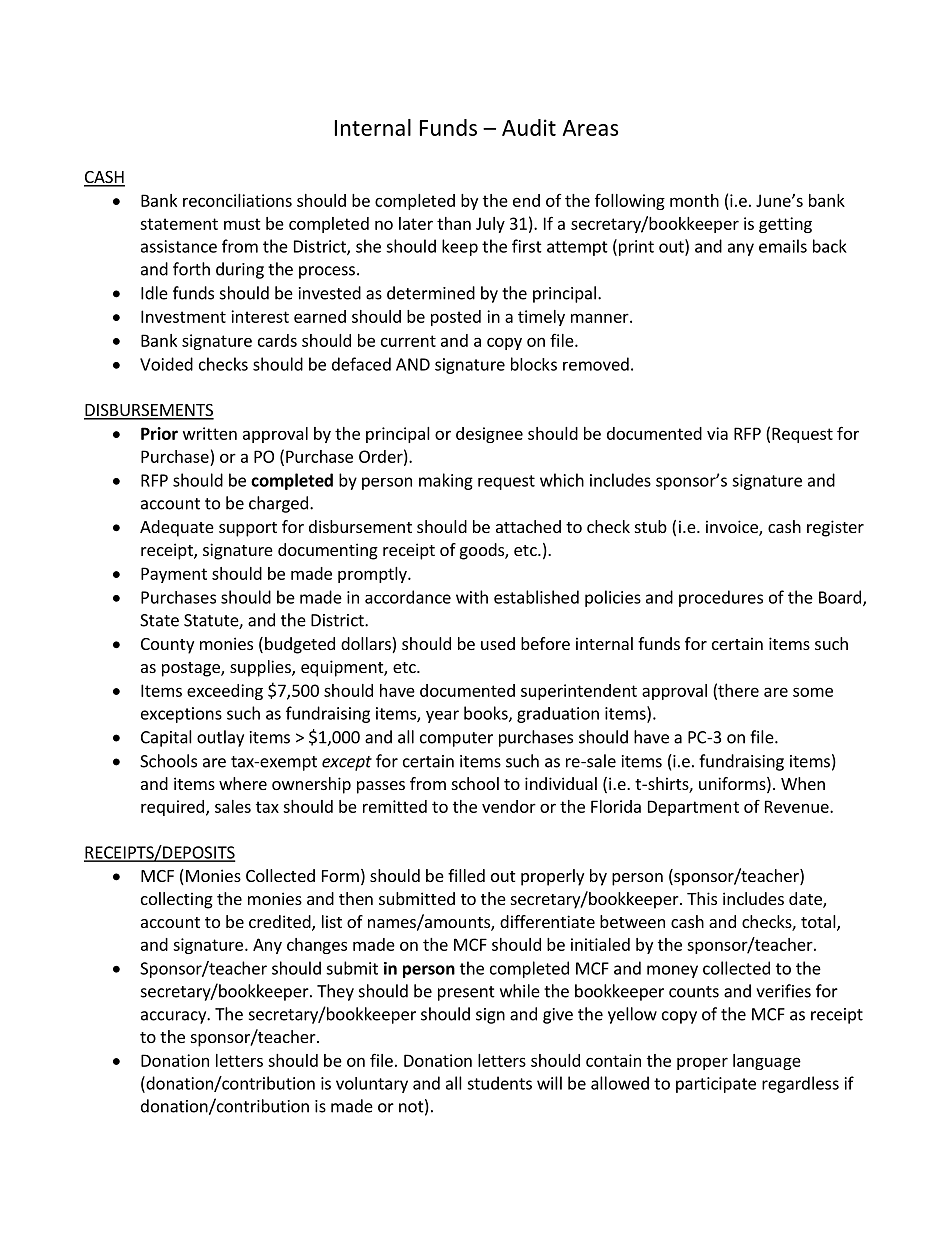 Image resolution: width=952 pixels, height=1233 pixels. I want to click on They, so click(335, 992).
